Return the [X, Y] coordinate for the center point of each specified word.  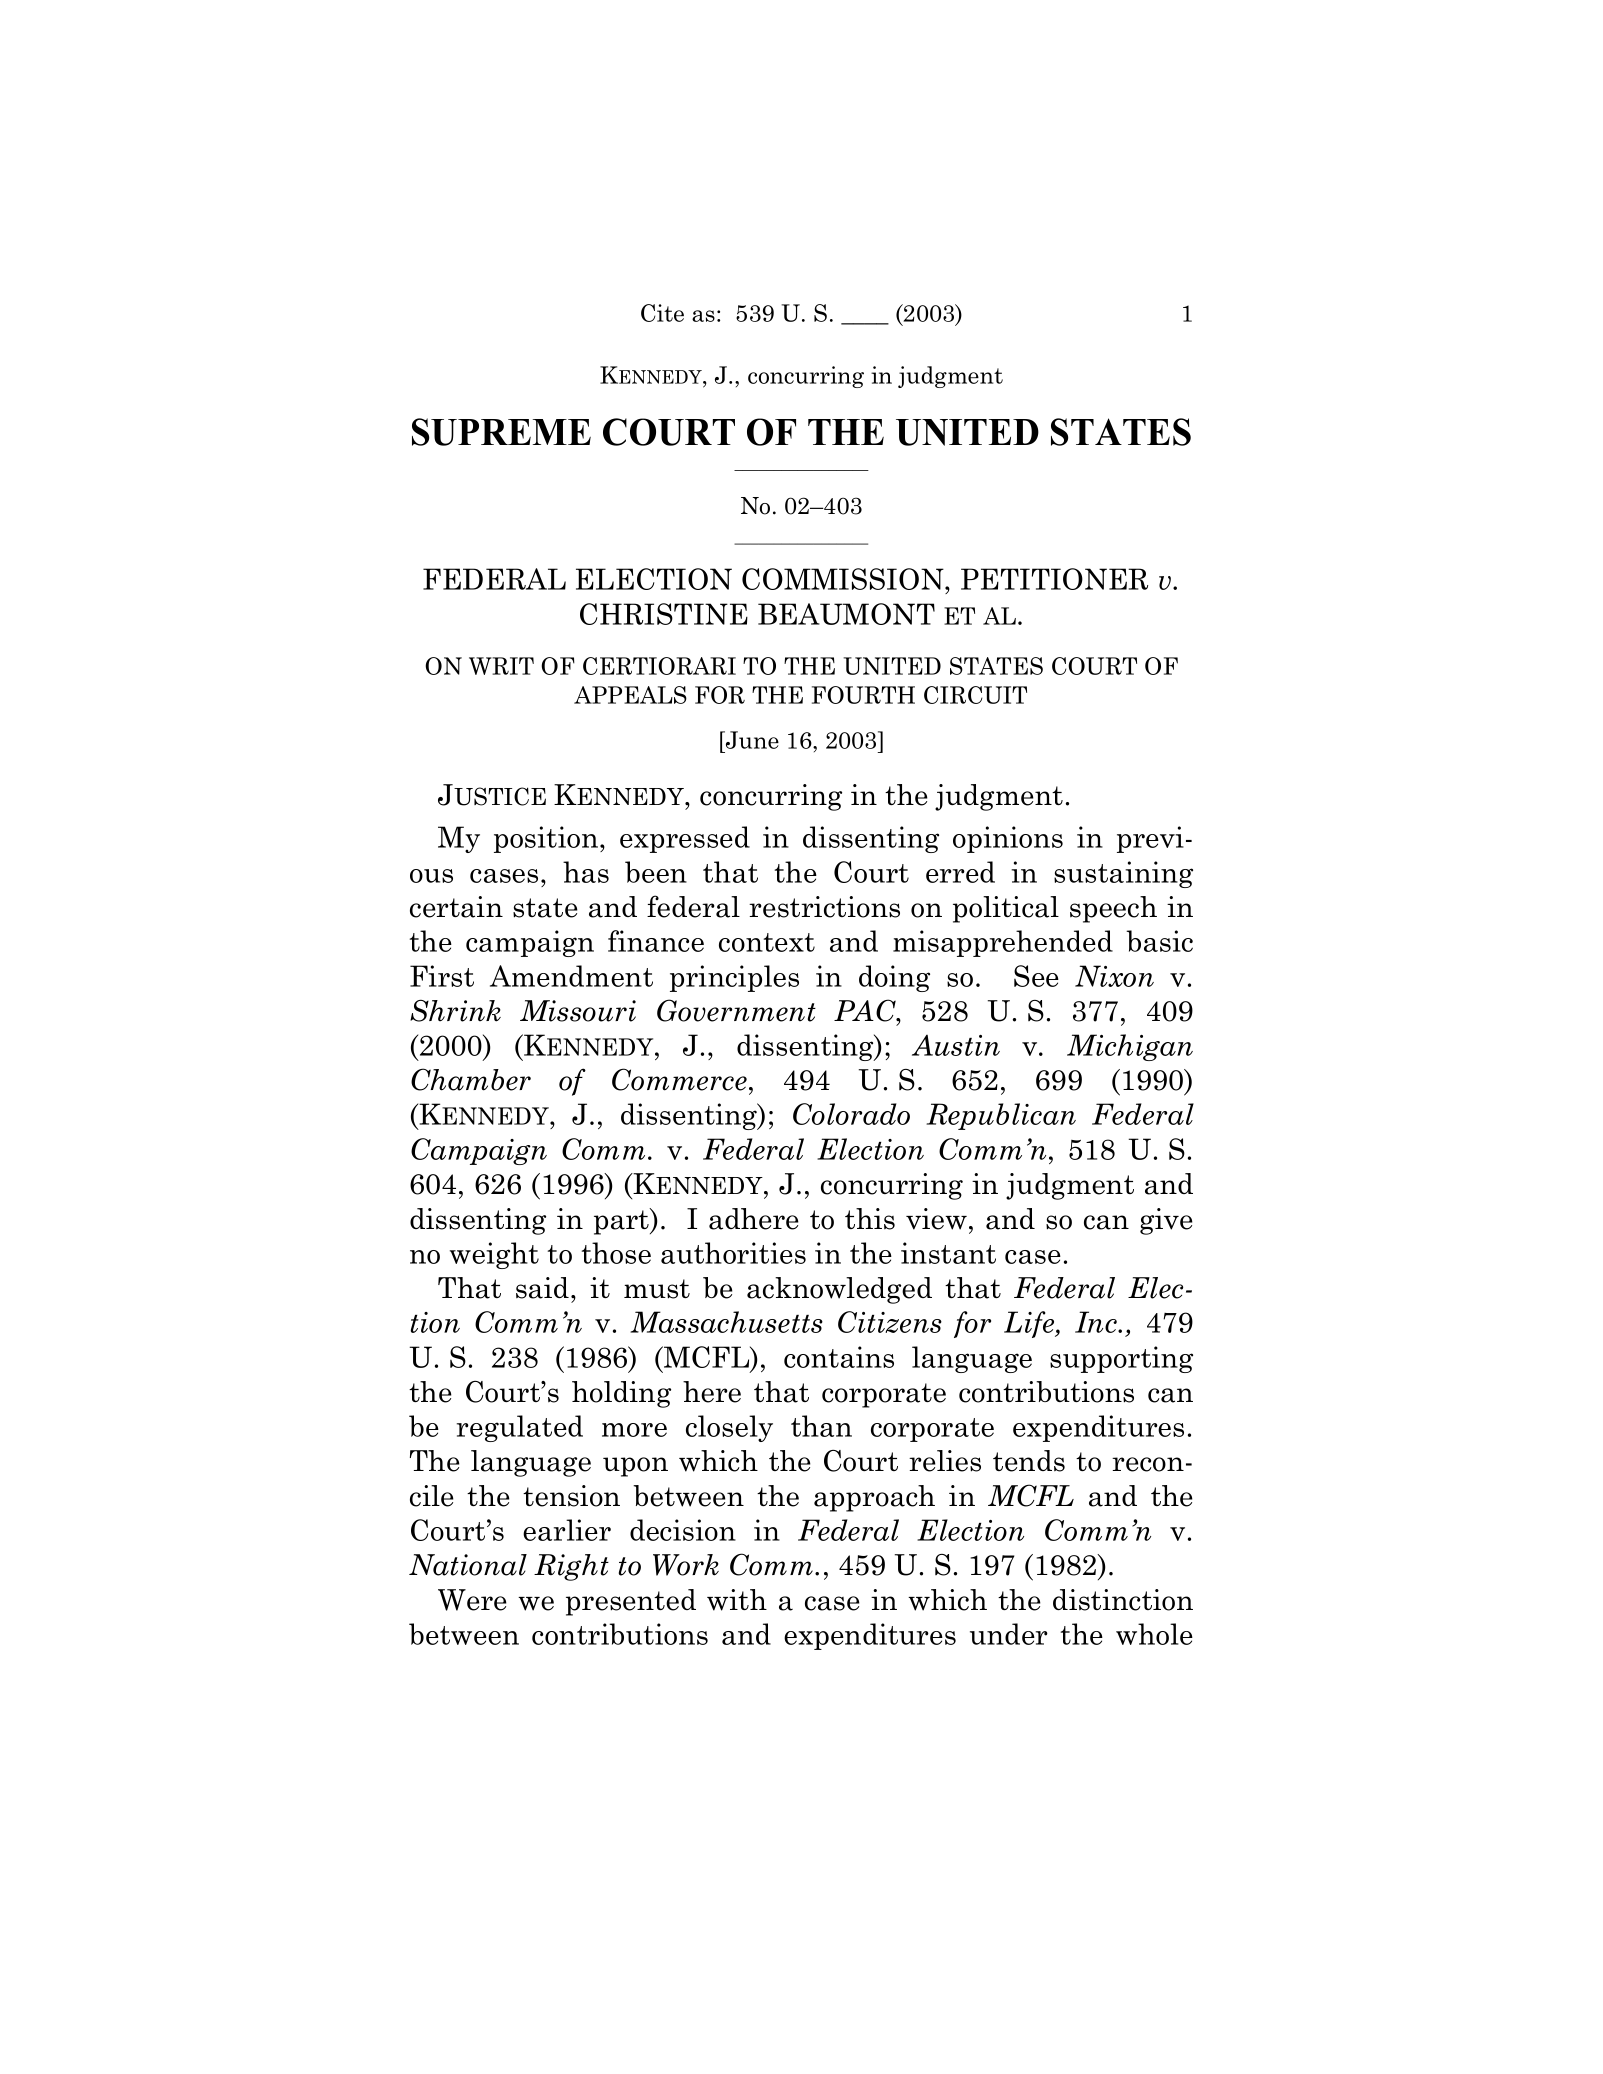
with [737, 1600]
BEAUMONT [846, 614]
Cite [662, 313]
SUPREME [501, 432]
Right [571, 1567]
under [1009, 1634]
